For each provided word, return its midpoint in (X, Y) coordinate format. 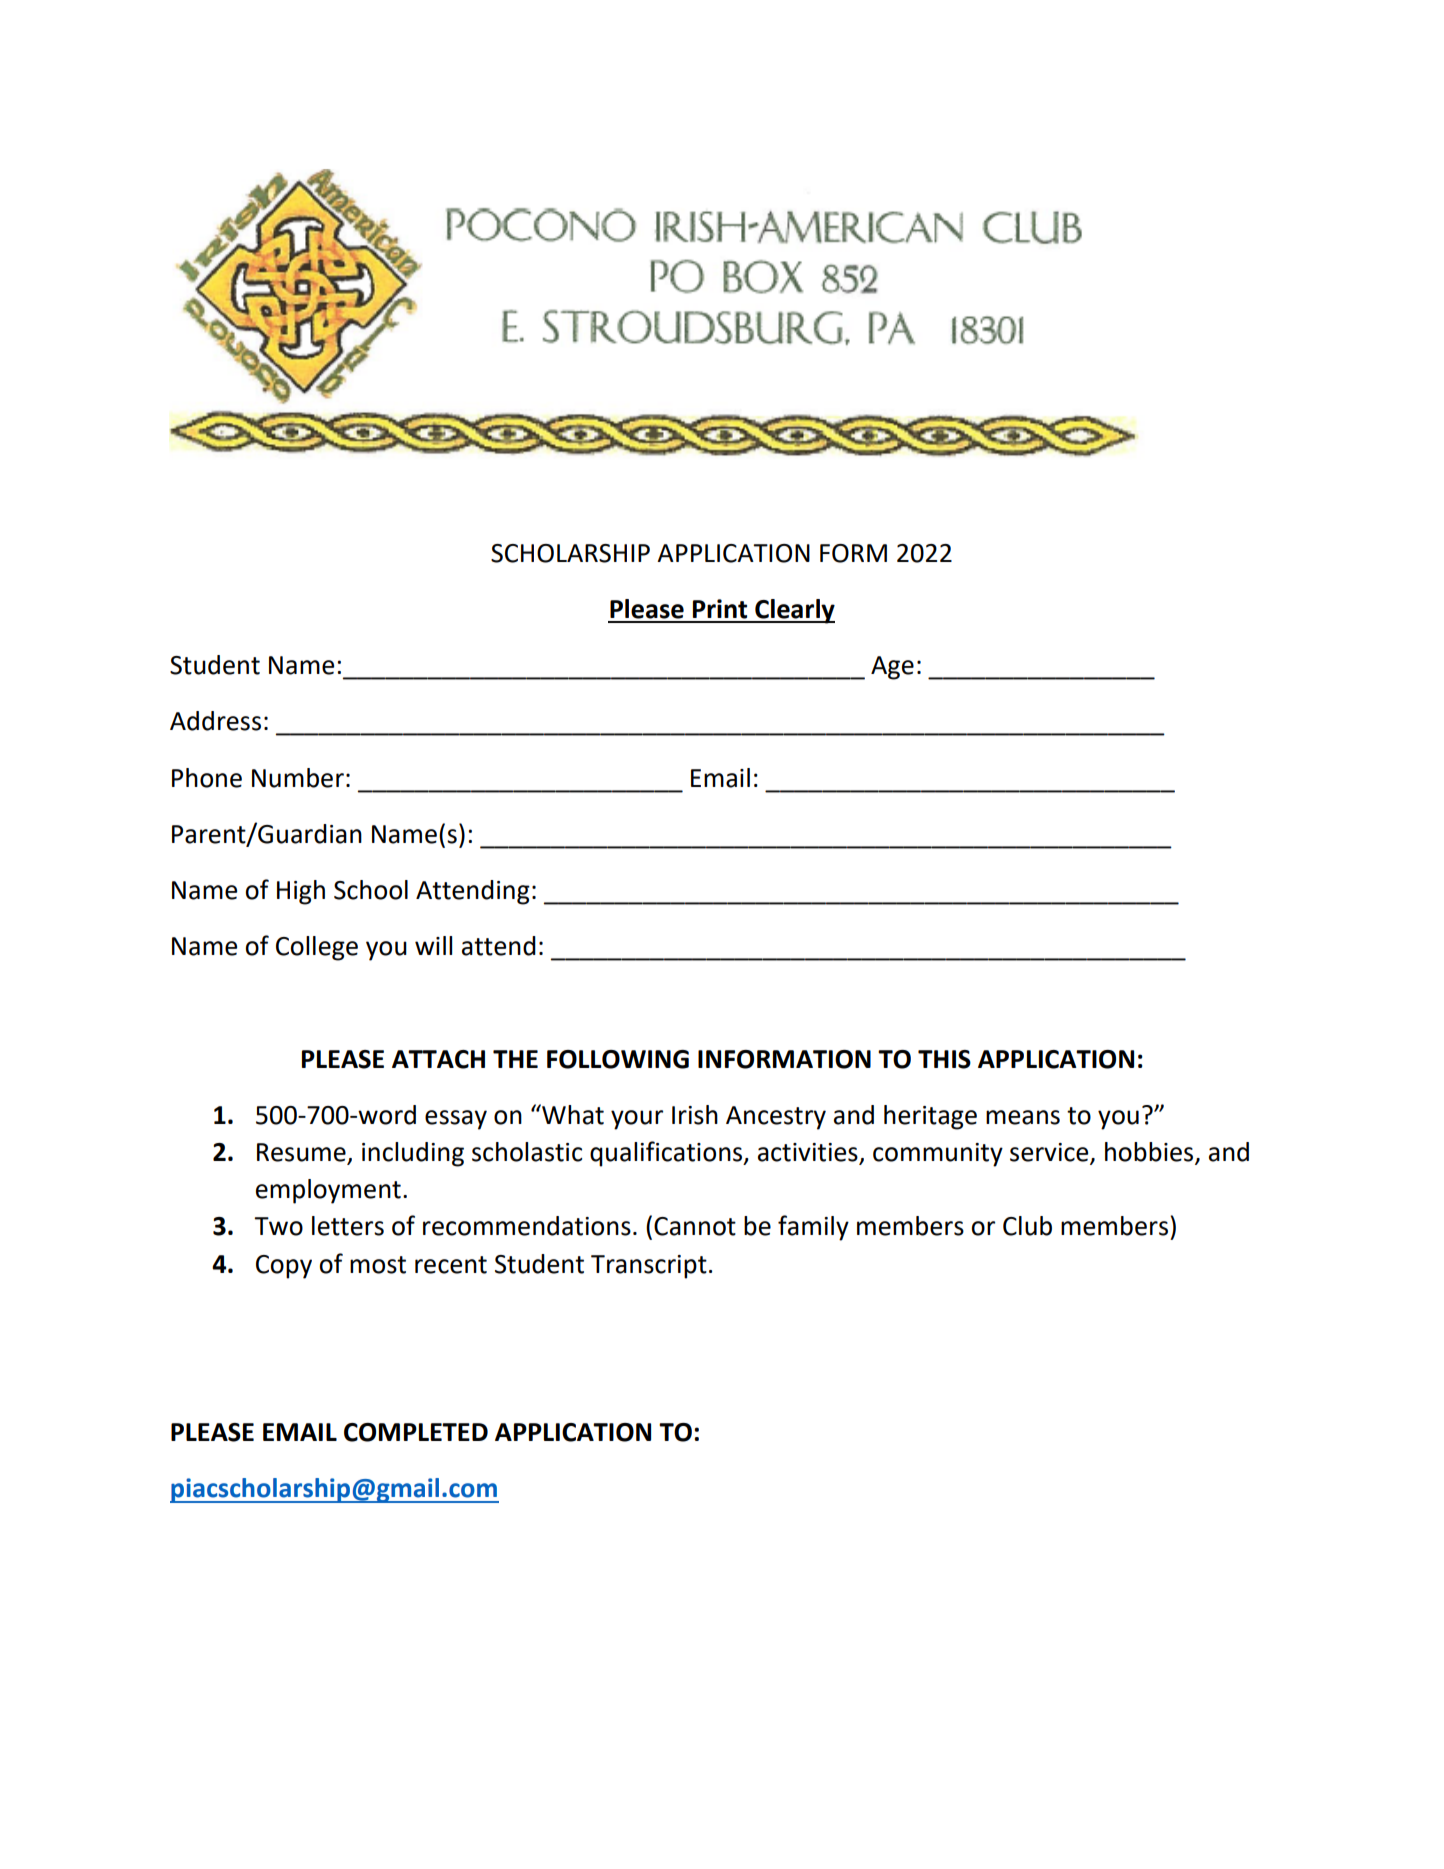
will (433, 945)
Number (298, 778)
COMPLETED (416, 1432)
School (371, 890)
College (317, 948)
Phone (207, 778)
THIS (944, 1059)
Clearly (794, 611)
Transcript (649, 1267)
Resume (302, 1153)
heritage (930, 1117)
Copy (284, 1267)
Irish (695, 1115)
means (1023, 1117)
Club (1027, 1226)
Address (215, 721)
